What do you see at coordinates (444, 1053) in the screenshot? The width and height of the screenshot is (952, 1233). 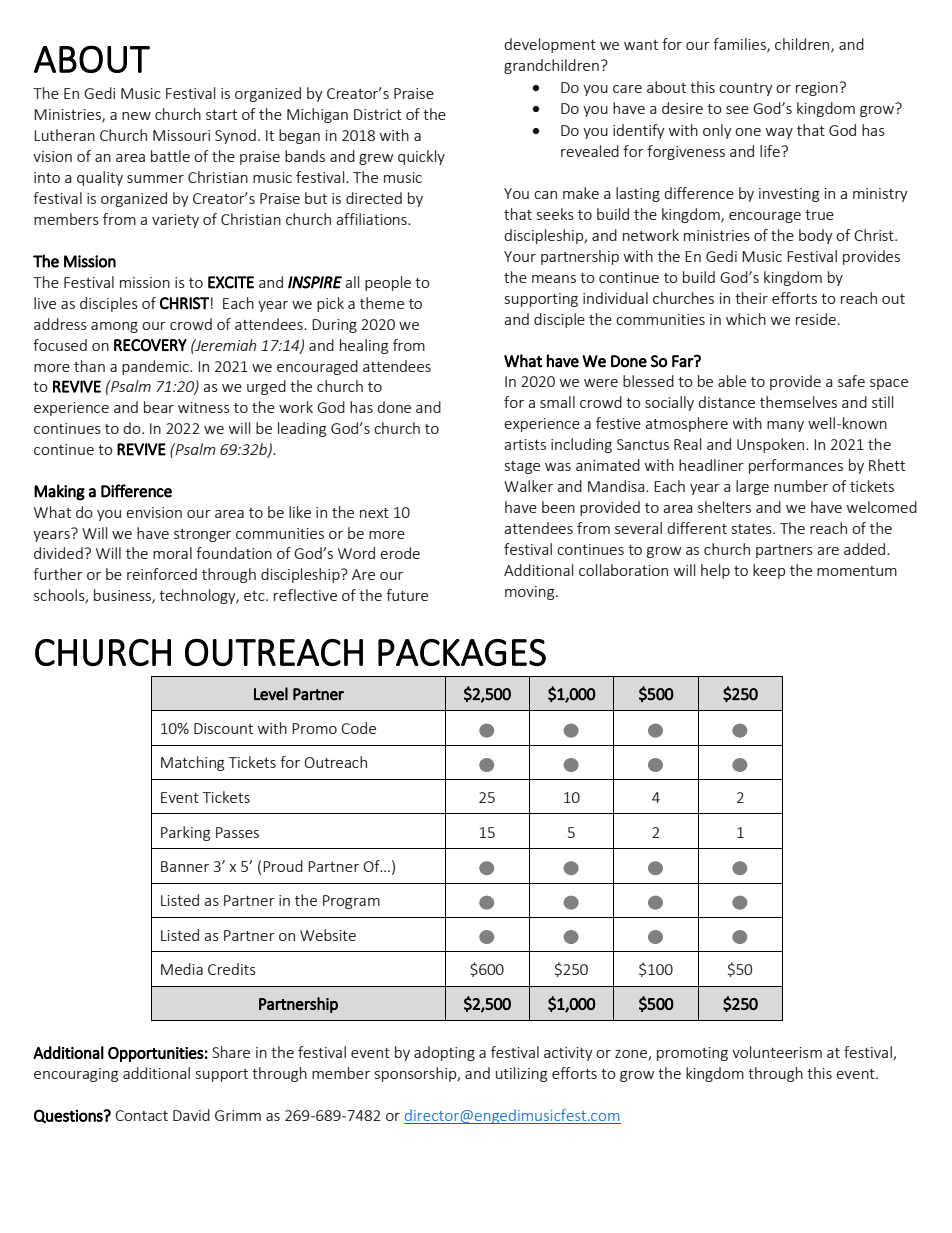 I see `adopting` at bounding box center [444, 1053].
